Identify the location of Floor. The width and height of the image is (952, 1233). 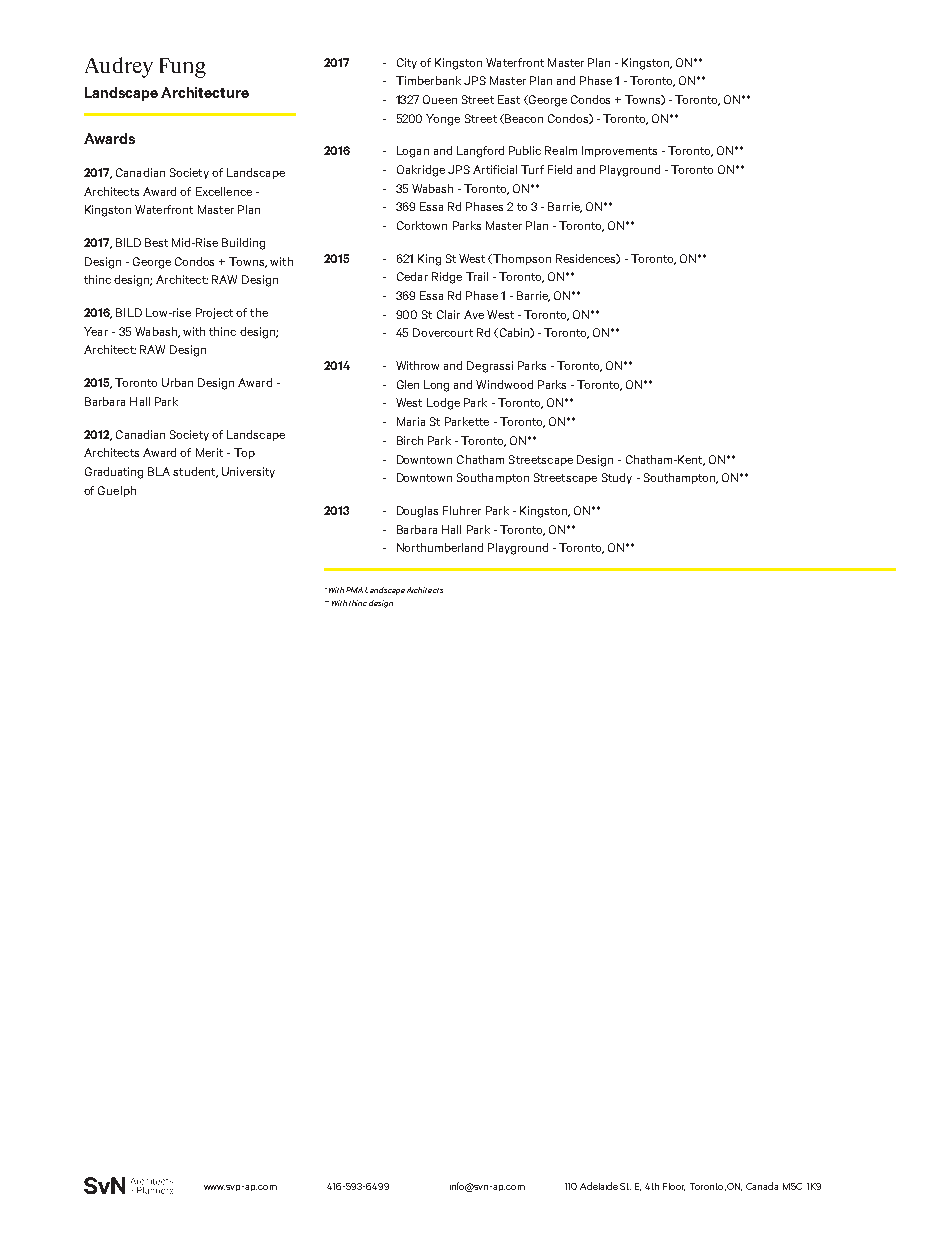
(674, 1187).
